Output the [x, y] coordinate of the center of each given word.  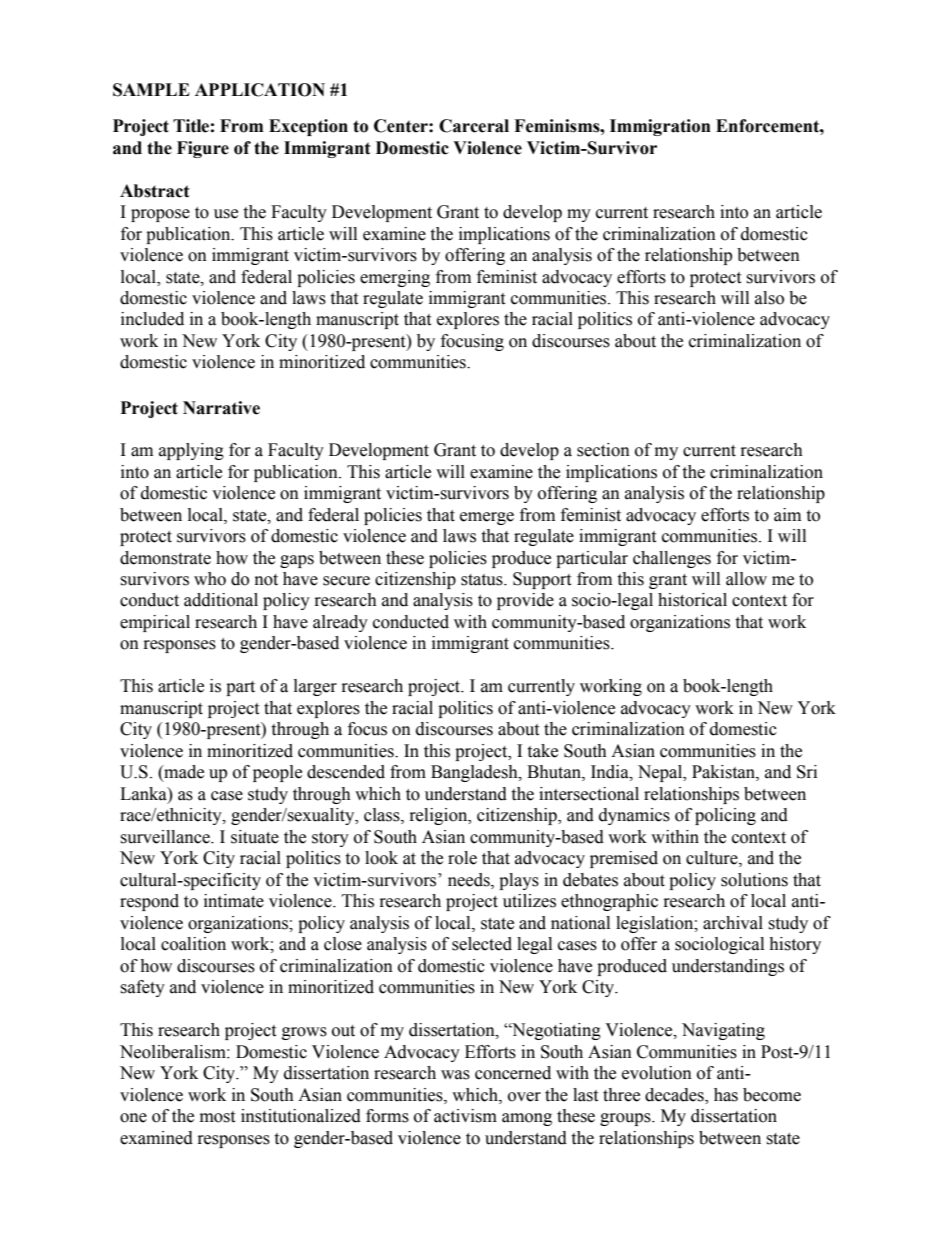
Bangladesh [475, 773]
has [726, 1095]
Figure [203, 149]
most [217, 1117]
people [277, 773]
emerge [487, 518]
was [455, 1075]
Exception [308, 127]
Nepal [661, 773]
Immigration [660, 127]
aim [787, 515]
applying [191, 451]
